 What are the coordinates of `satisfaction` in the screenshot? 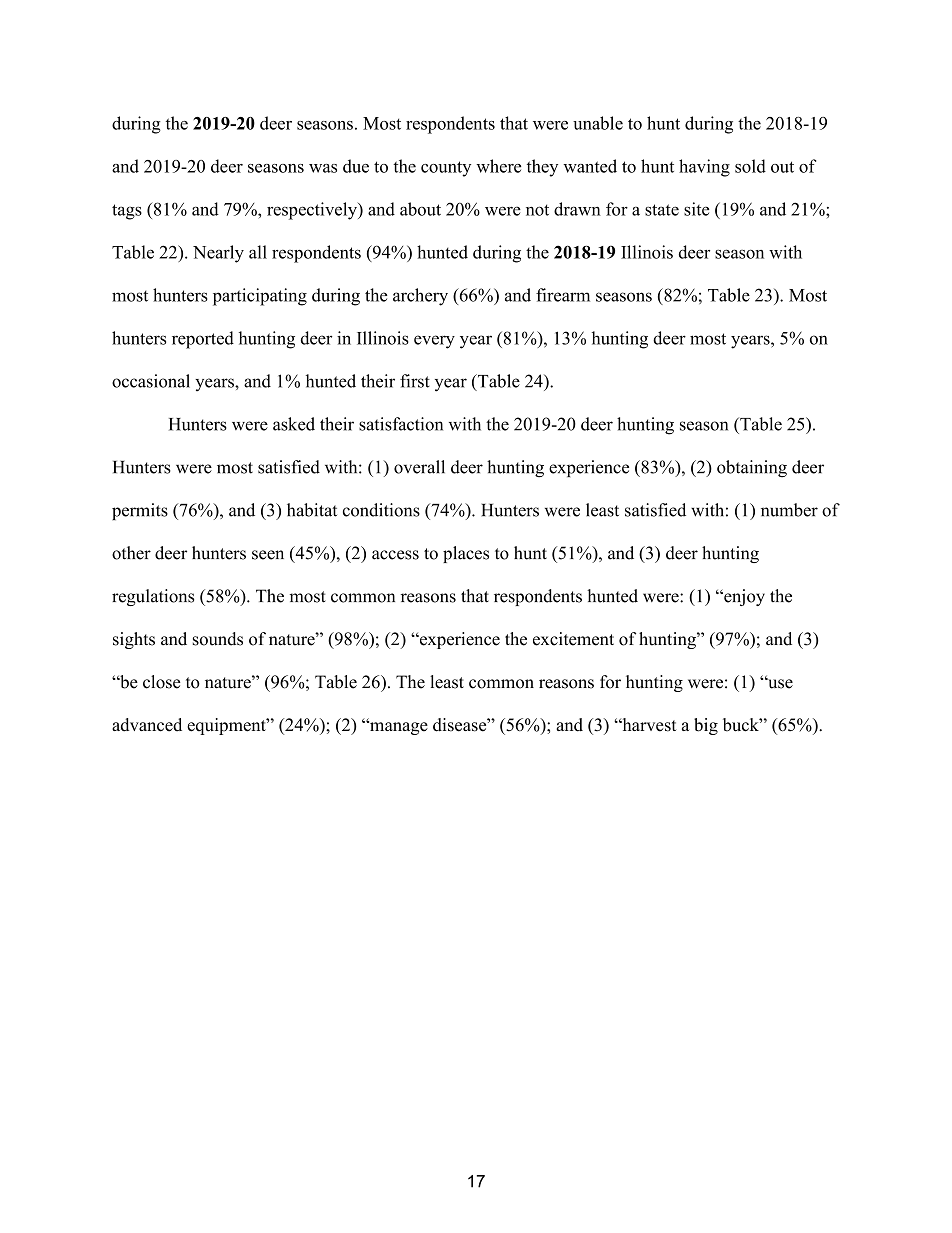 It's located at (401, 424).
